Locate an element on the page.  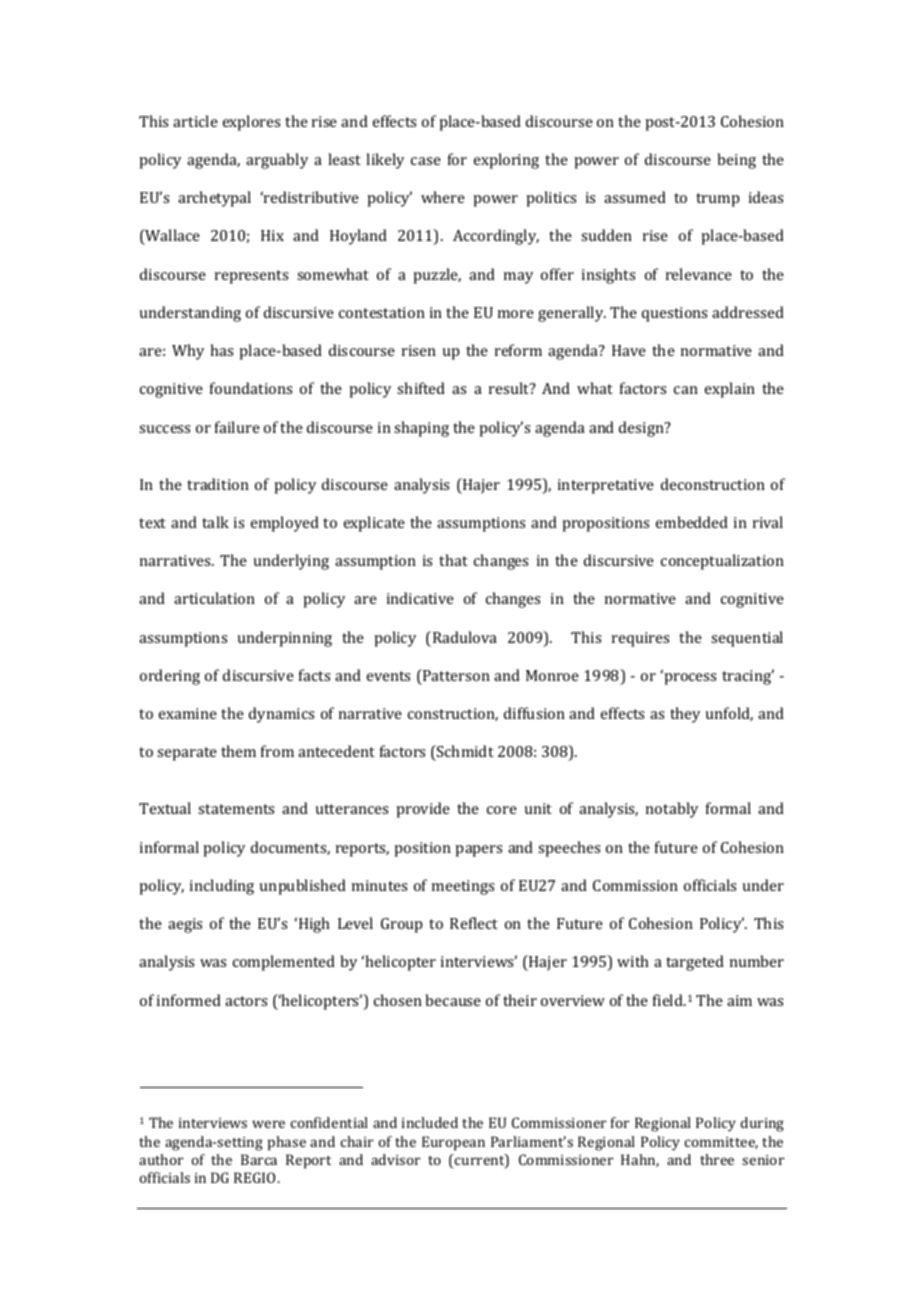
being is located at coordinates (736, 161).
